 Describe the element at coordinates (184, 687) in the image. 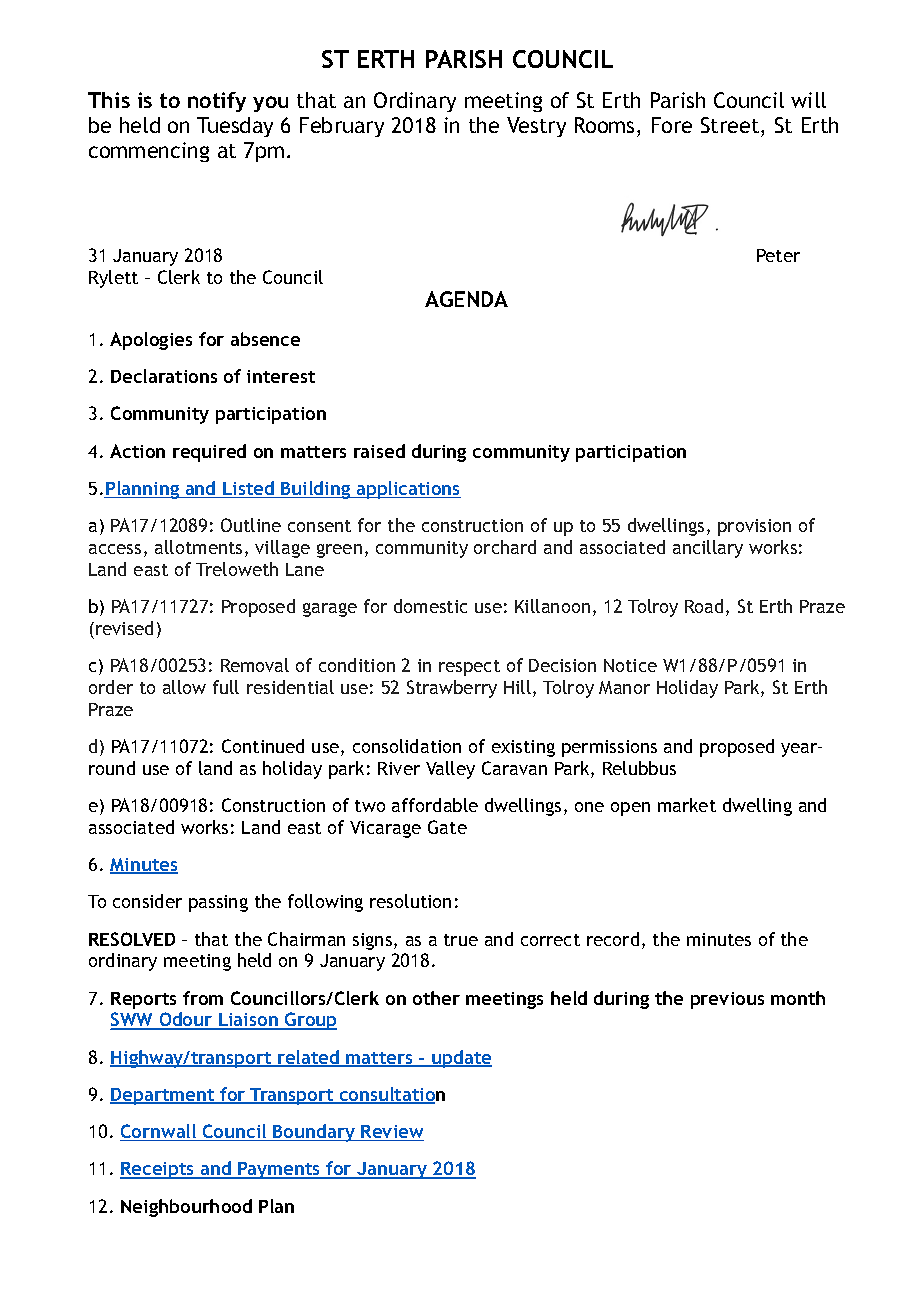

I see `allow` at that location.
